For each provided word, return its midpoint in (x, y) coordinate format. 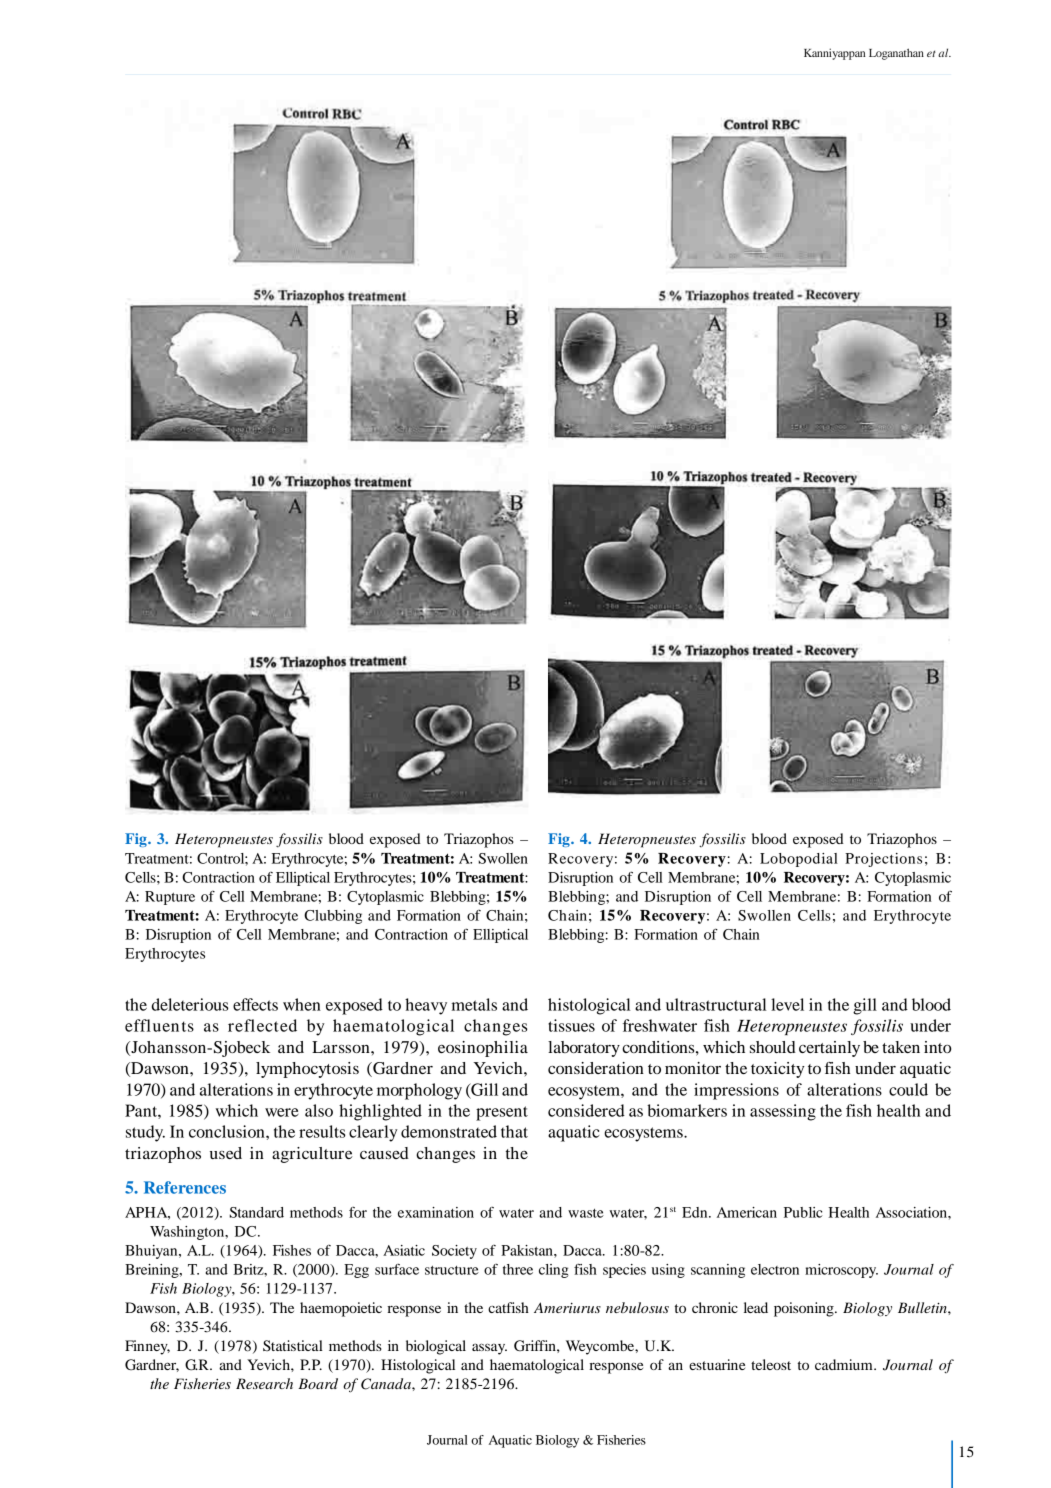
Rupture (170, 898)
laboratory (584, 1049)
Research (264, 1383)
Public (803, 1212)
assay (489, 1349)
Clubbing (333, 917)
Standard (256, 1212)
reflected (262, 1025)
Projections (883, 860)
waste (586, 1213)
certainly (829, 1049)
